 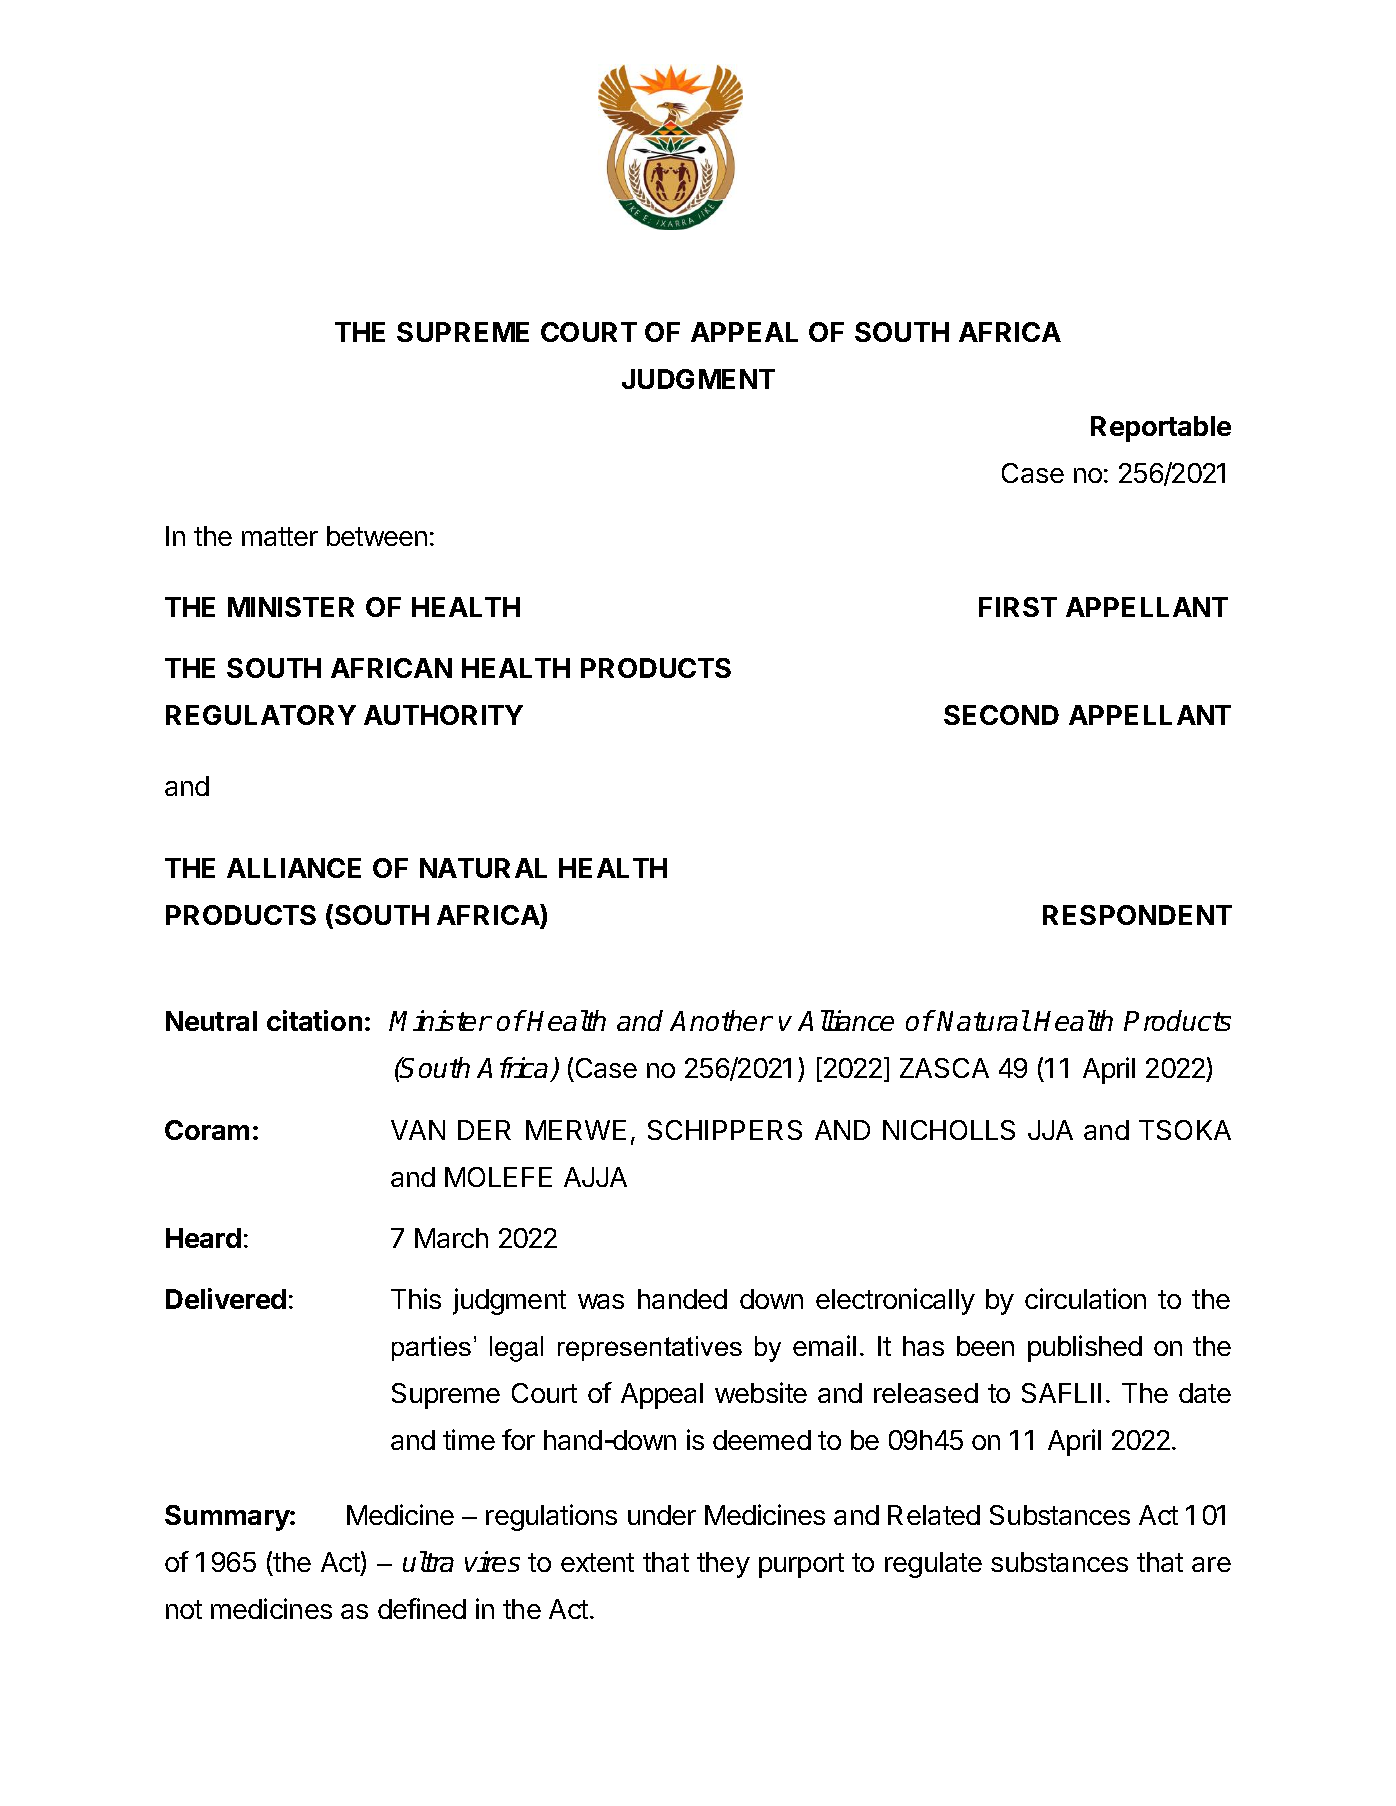 What do you see at coordinates (1137, 915) in the screenshot?
I see `RESPONDENT` at bounding box center [1137, 915].
